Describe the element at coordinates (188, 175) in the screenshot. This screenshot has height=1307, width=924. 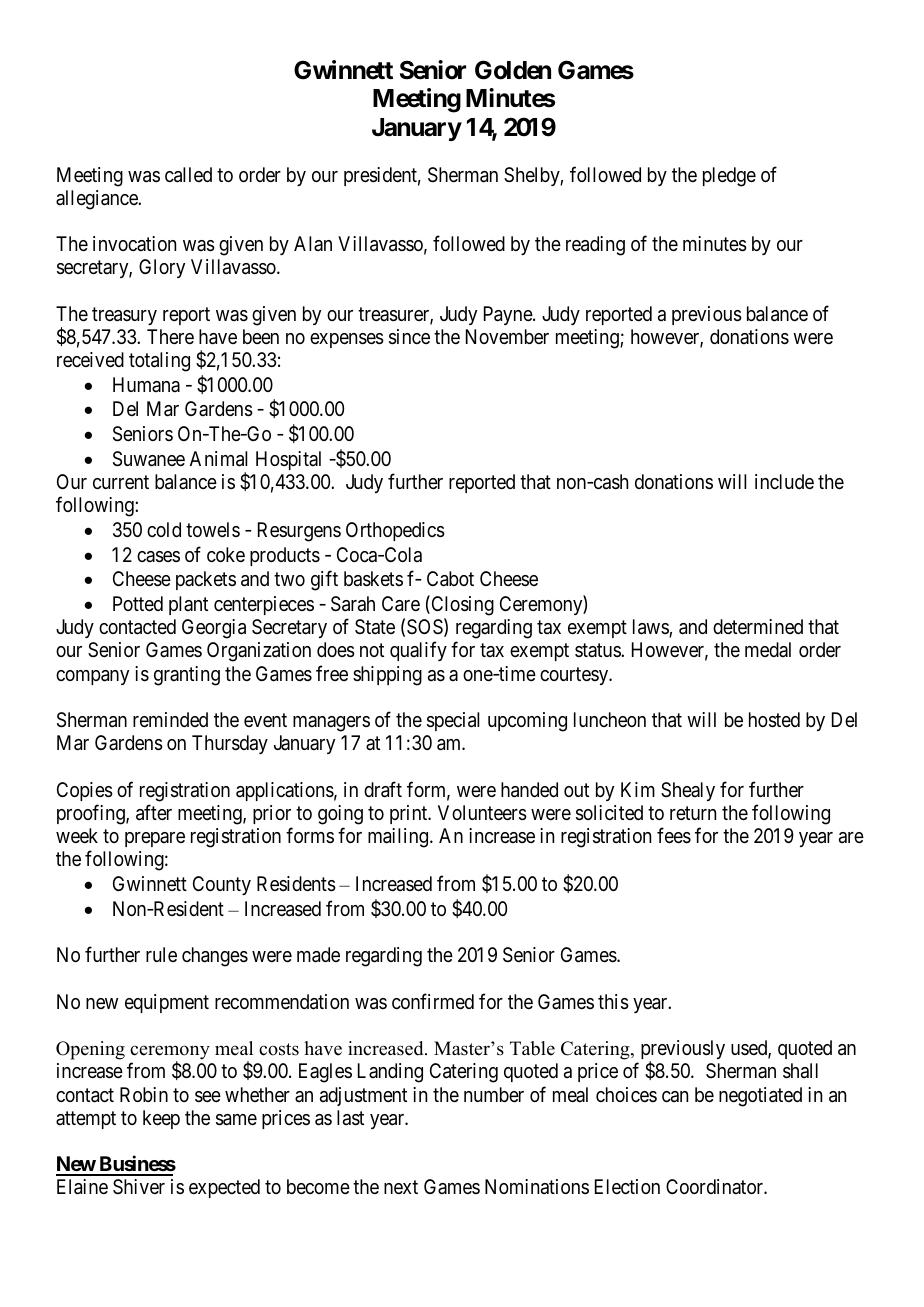
I see `called` at that location.
